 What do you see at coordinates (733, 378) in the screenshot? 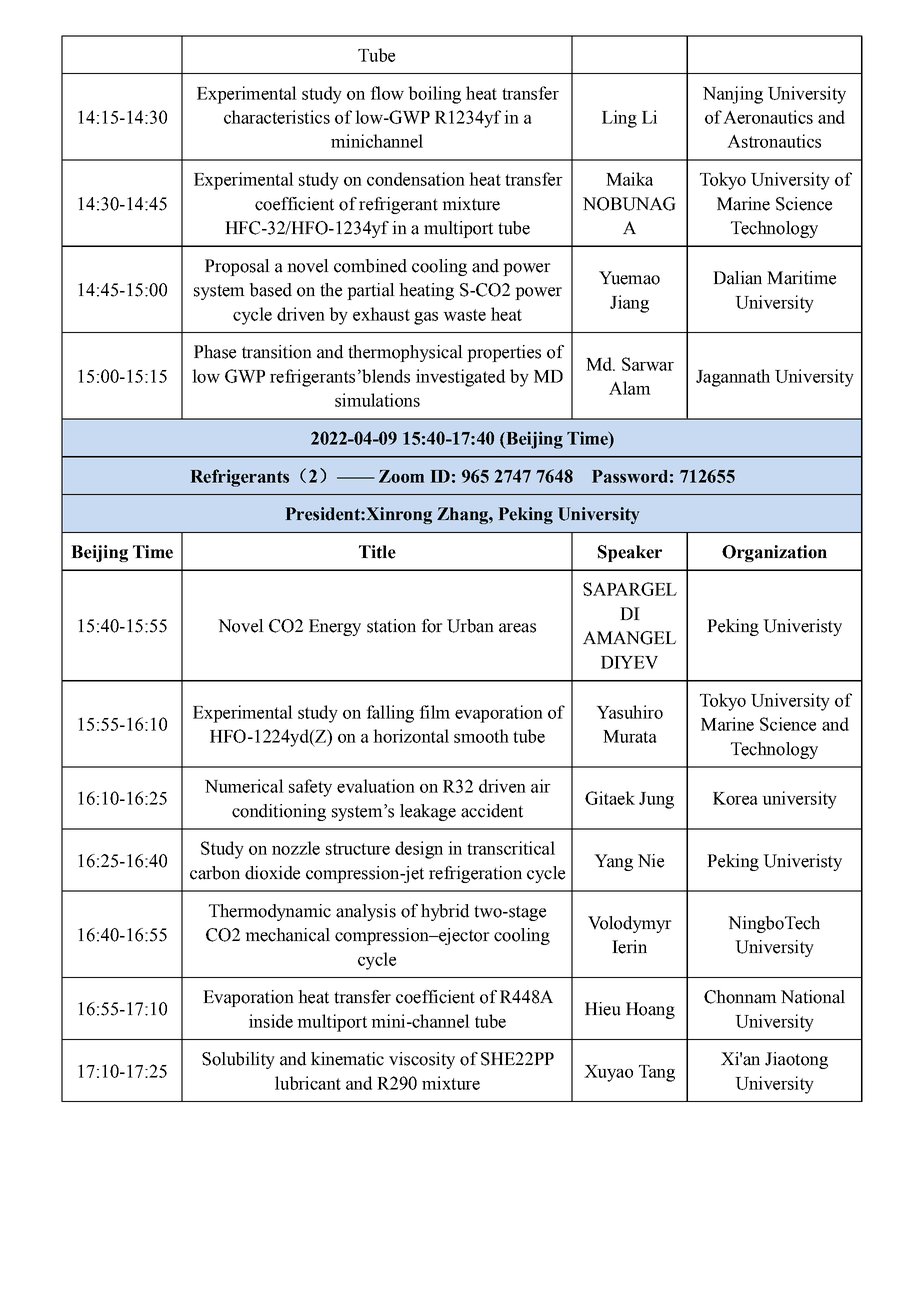
I see `Jagannath` at bounding box center [733, 378].
